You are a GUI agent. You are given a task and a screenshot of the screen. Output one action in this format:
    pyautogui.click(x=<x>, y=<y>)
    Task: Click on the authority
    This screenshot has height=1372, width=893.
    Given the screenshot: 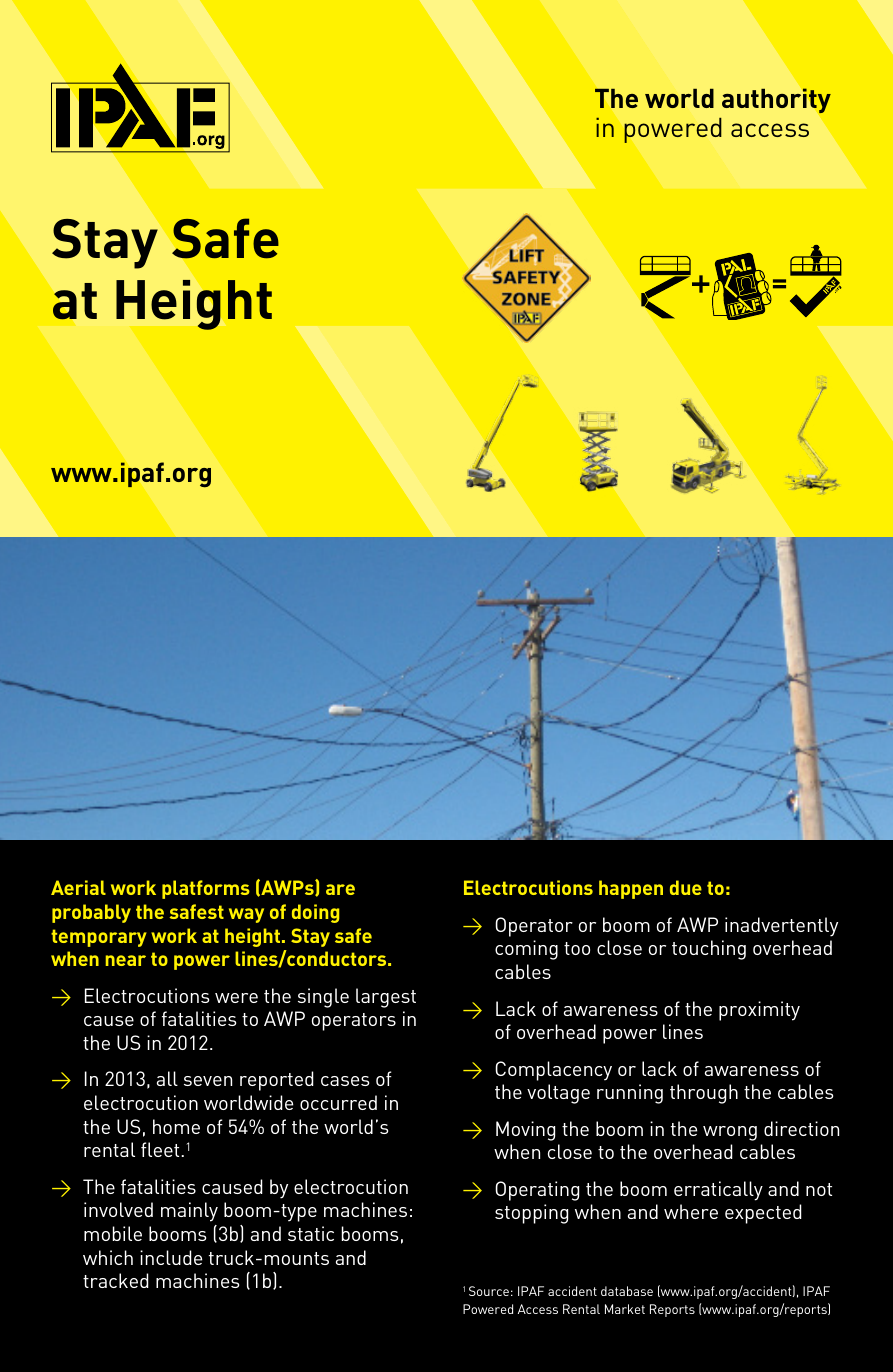 What is the action you would take?
    pyautogui.click(x=776, y=101)
